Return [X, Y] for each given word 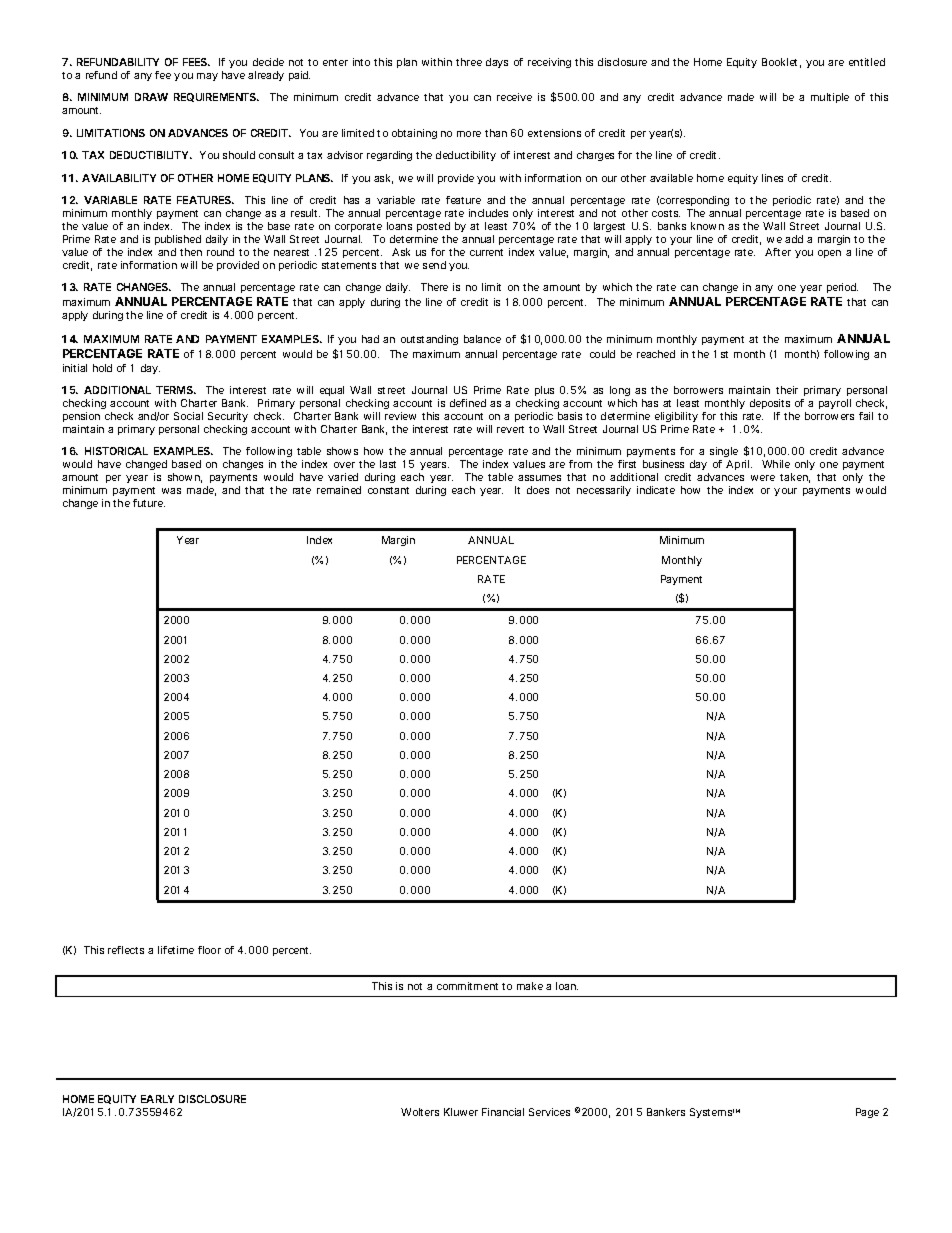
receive [514, 97]
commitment [467, 986]
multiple [830, 98]
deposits [770, 404]
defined [468, 403]
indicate [656, 490]
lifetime [176, 950]
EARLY [157, 1099]
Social [188, 416]
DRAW [151, 97]
